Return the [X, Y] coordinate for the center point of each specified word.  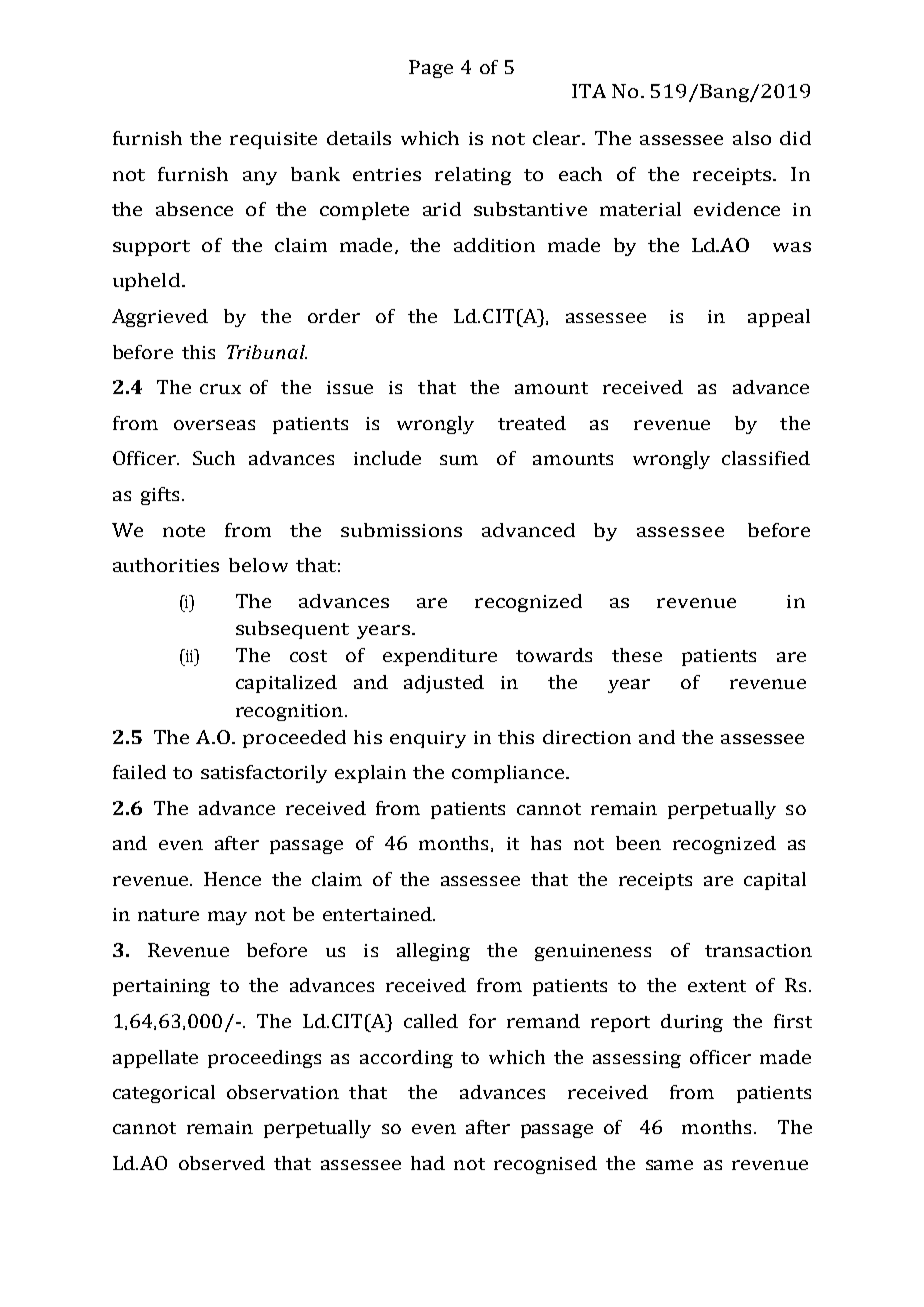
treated [532, 423]
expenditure [440, 657]
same [669, 1165]
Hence [232, 879]
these [637, 655]
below [258, 565]
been [638, 843]
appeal [779, 318]
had [428, 1163]
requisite [273, 140]
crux [220, 389]
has [546, 843]
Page [431, 69]
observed [222, 1163]
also [752, 138]
